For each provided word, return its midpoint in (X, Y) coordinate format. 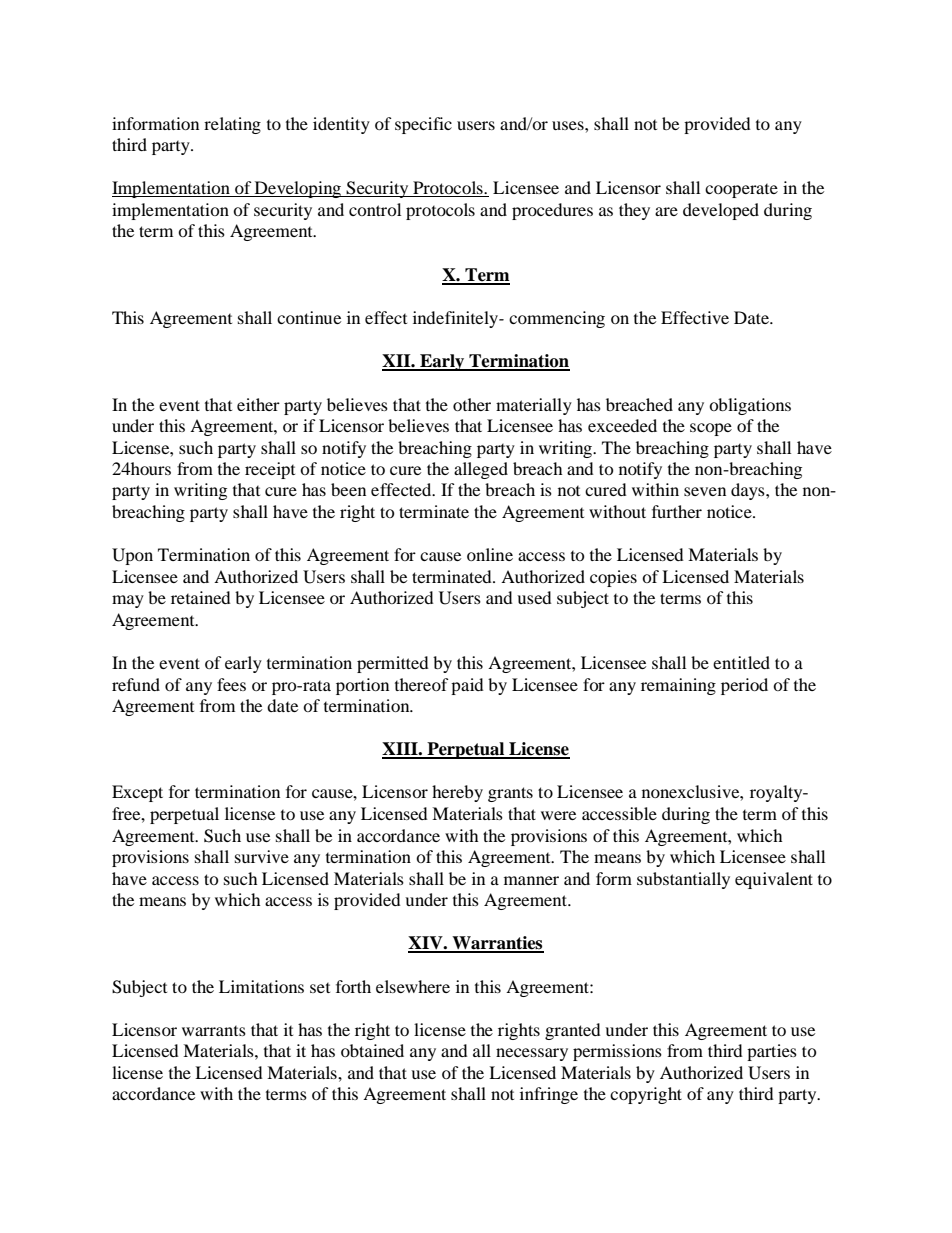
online (490, 554)
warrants (214, 1031)
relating (232, 125)
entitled (741, 662)
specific (423, 125)
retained (201, 597)
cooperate (741, 191)
